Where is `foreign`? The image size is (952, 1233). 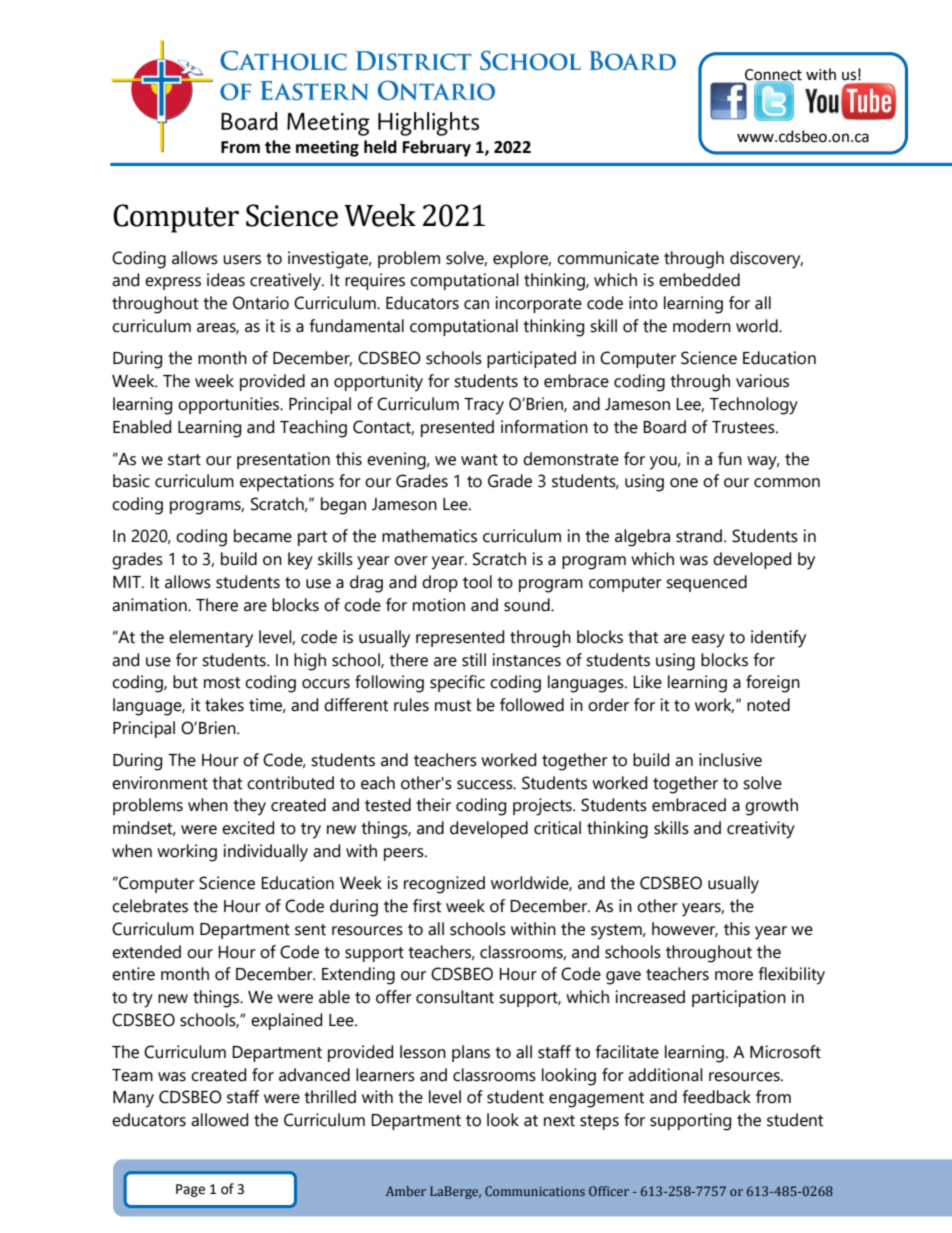 foreign is located at coordinates (773, 684).
